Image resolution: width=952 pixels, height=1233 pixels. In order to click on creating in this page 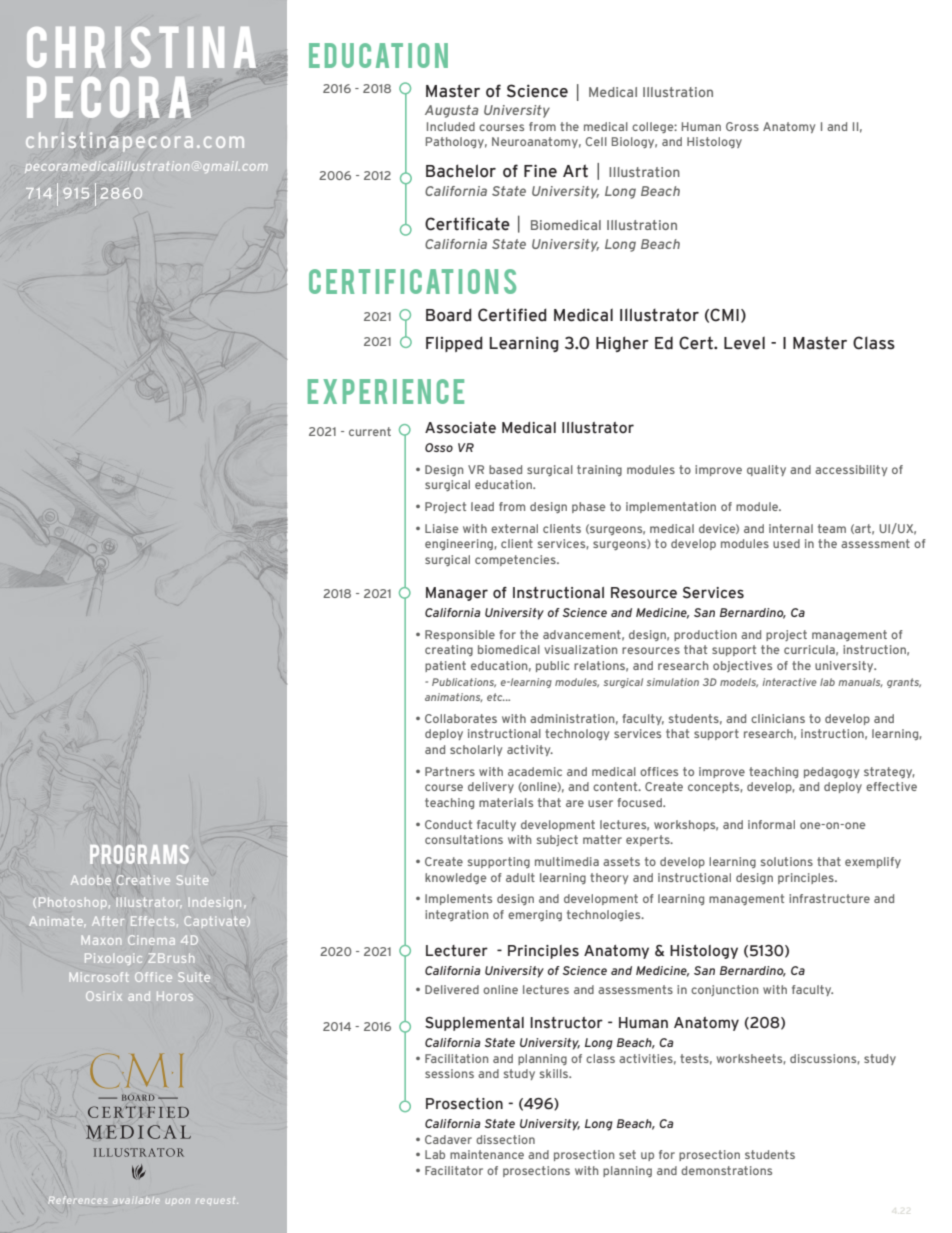, I will do `click(449, 650)`.
